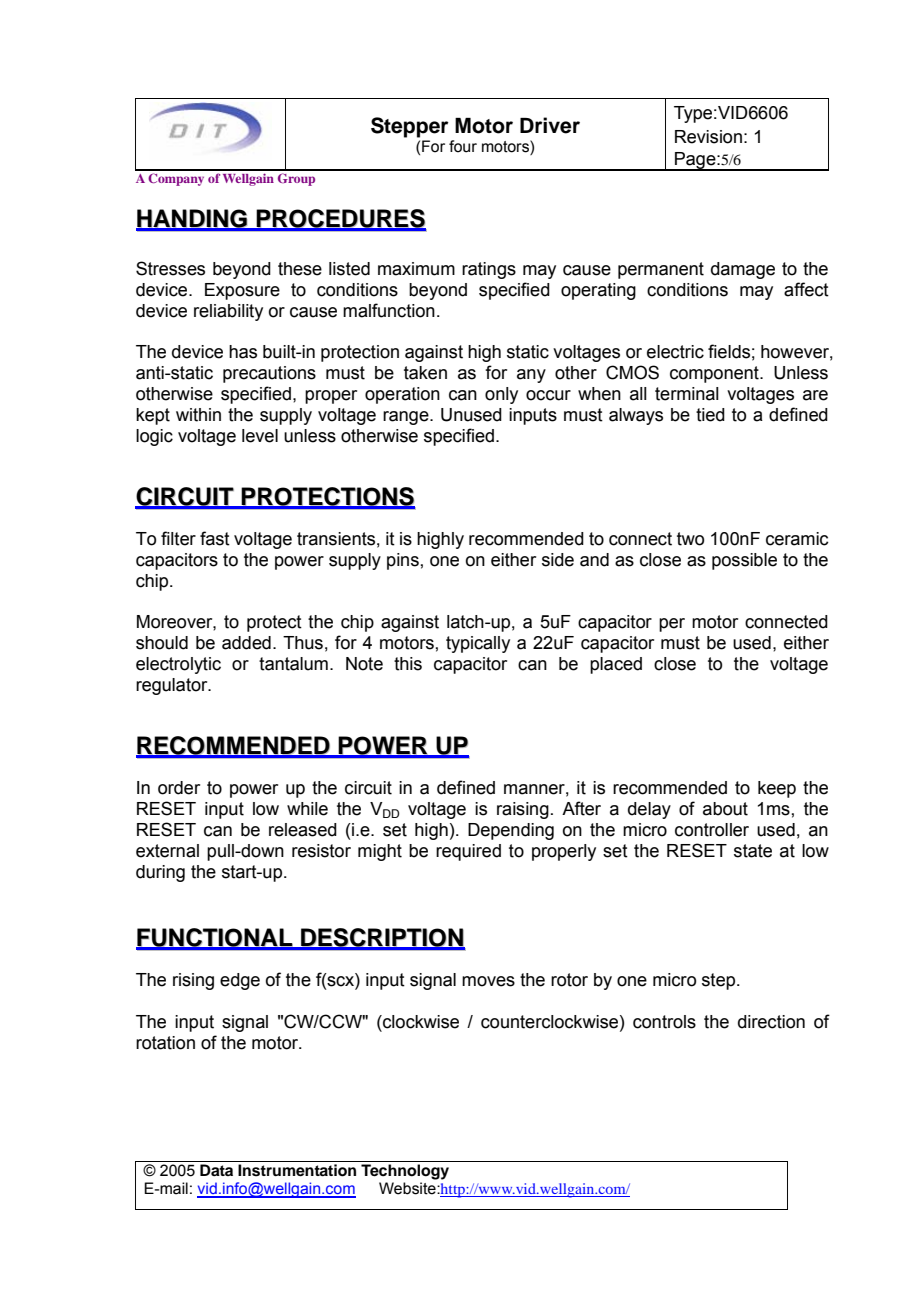  Describe the element at coordinates (690, 539) in the screenshot. I see `two` at that location.
